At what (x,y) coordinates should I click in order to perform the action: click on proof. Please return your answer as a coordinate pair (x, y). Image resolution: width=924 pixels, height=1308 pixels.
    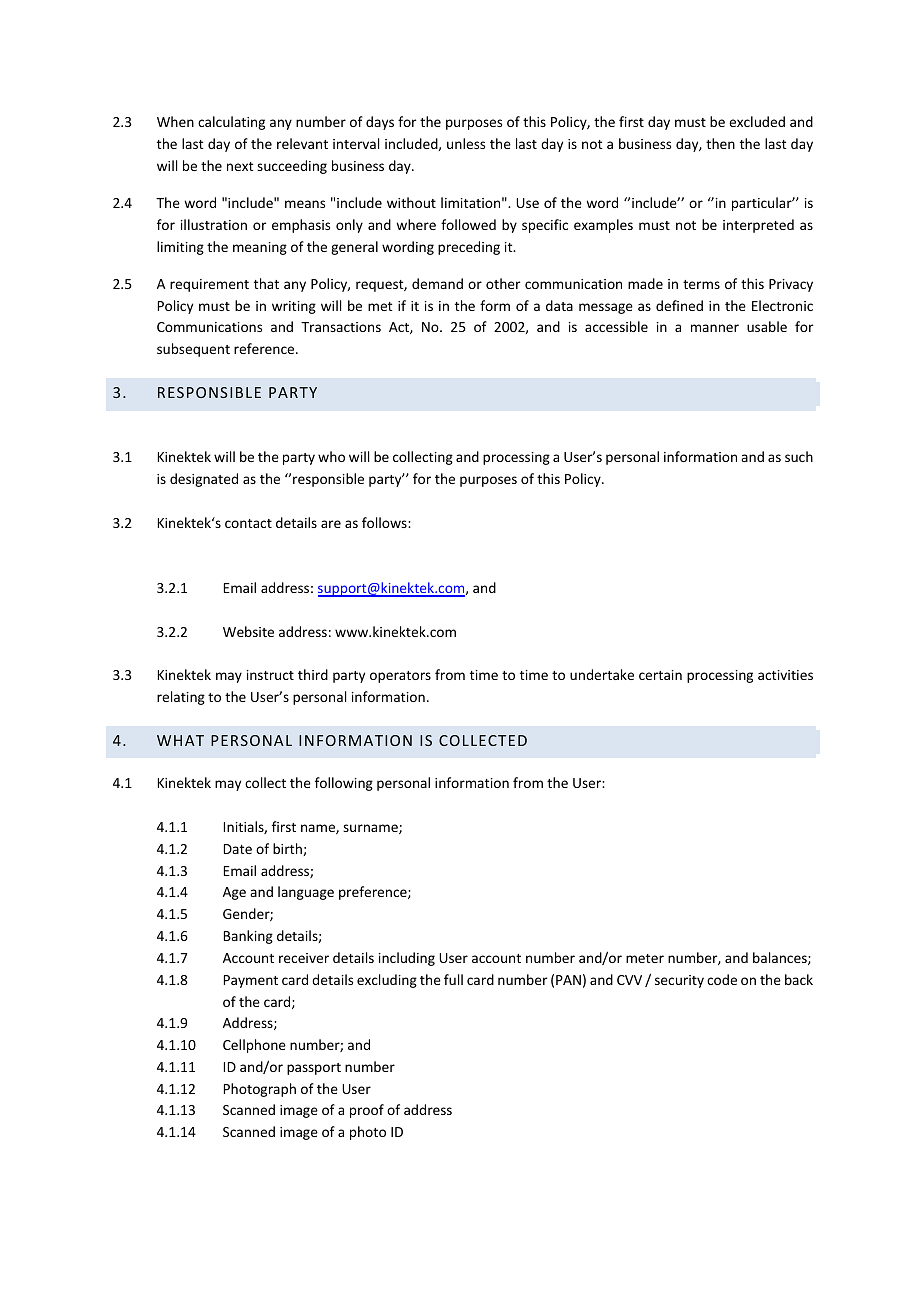
    Looking at the image, I should click on (367, 1111).
